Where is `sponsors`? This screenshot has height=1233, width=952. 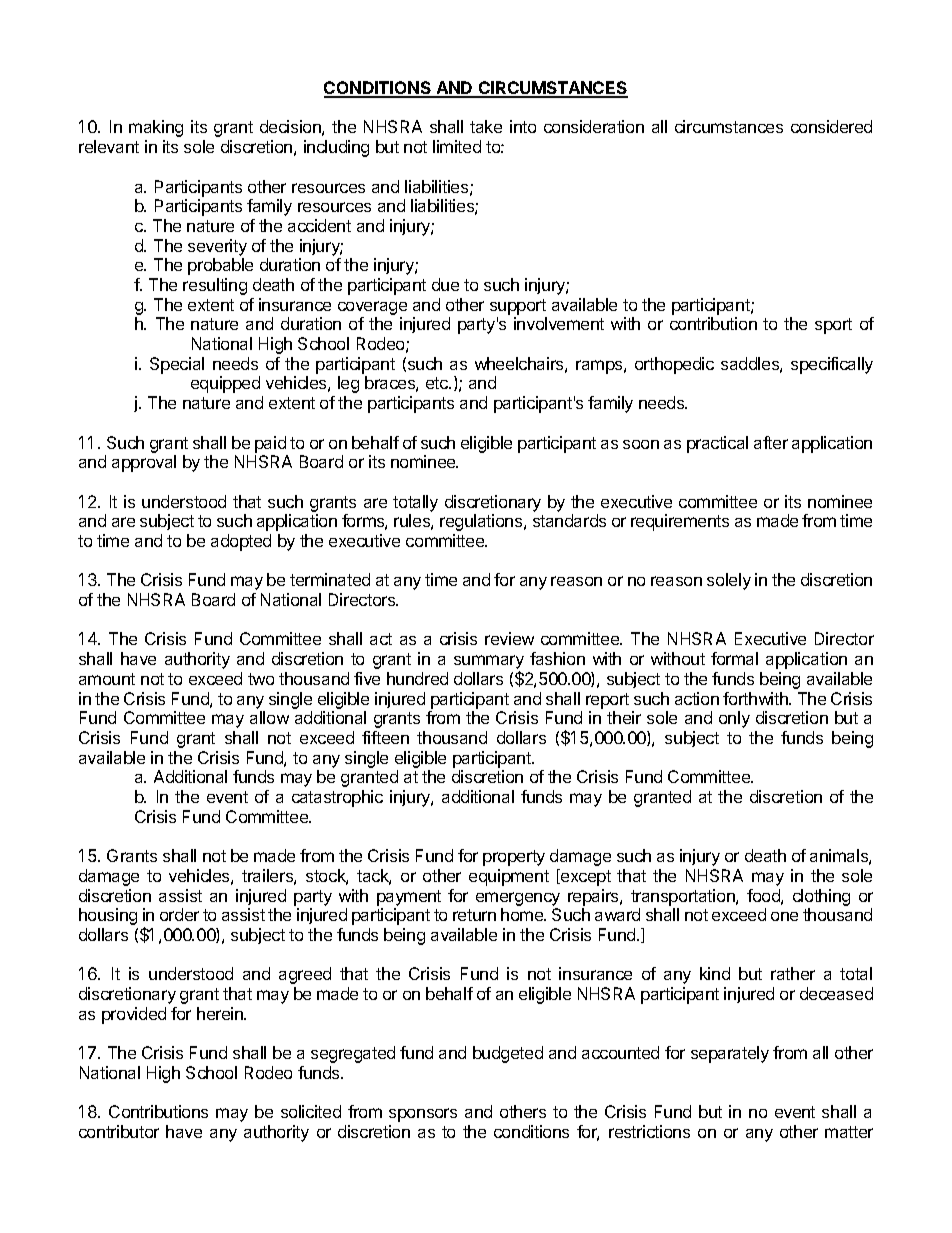
sponsors is located at coordinates (423, 1115).
